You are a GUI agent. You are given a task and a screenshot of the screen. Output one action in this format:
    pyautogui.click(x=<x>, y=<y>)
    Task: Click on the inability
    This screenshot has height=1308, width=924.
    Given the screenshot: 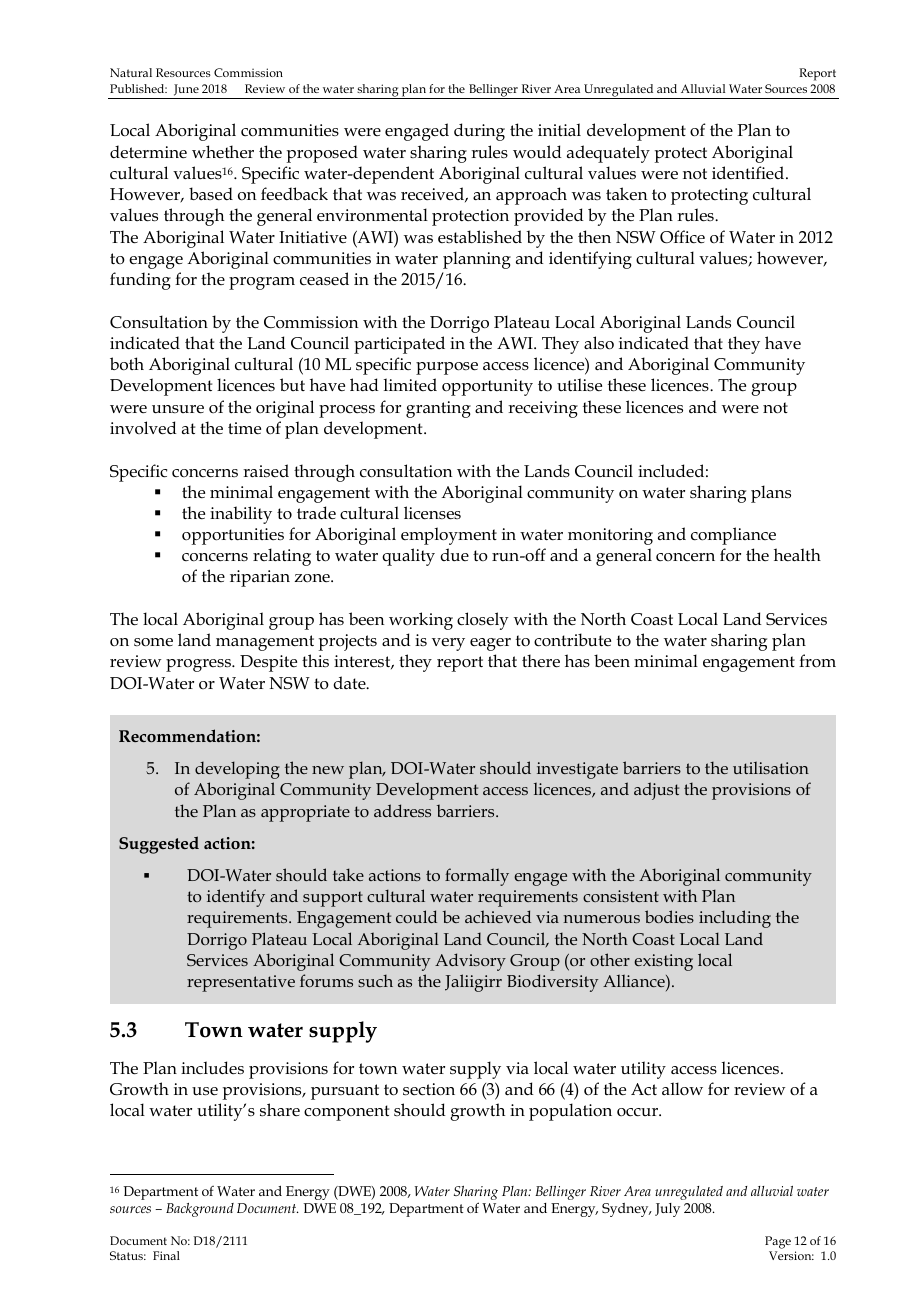 What is the action you would take?
    pyautogui.click(x=241, y=515)
